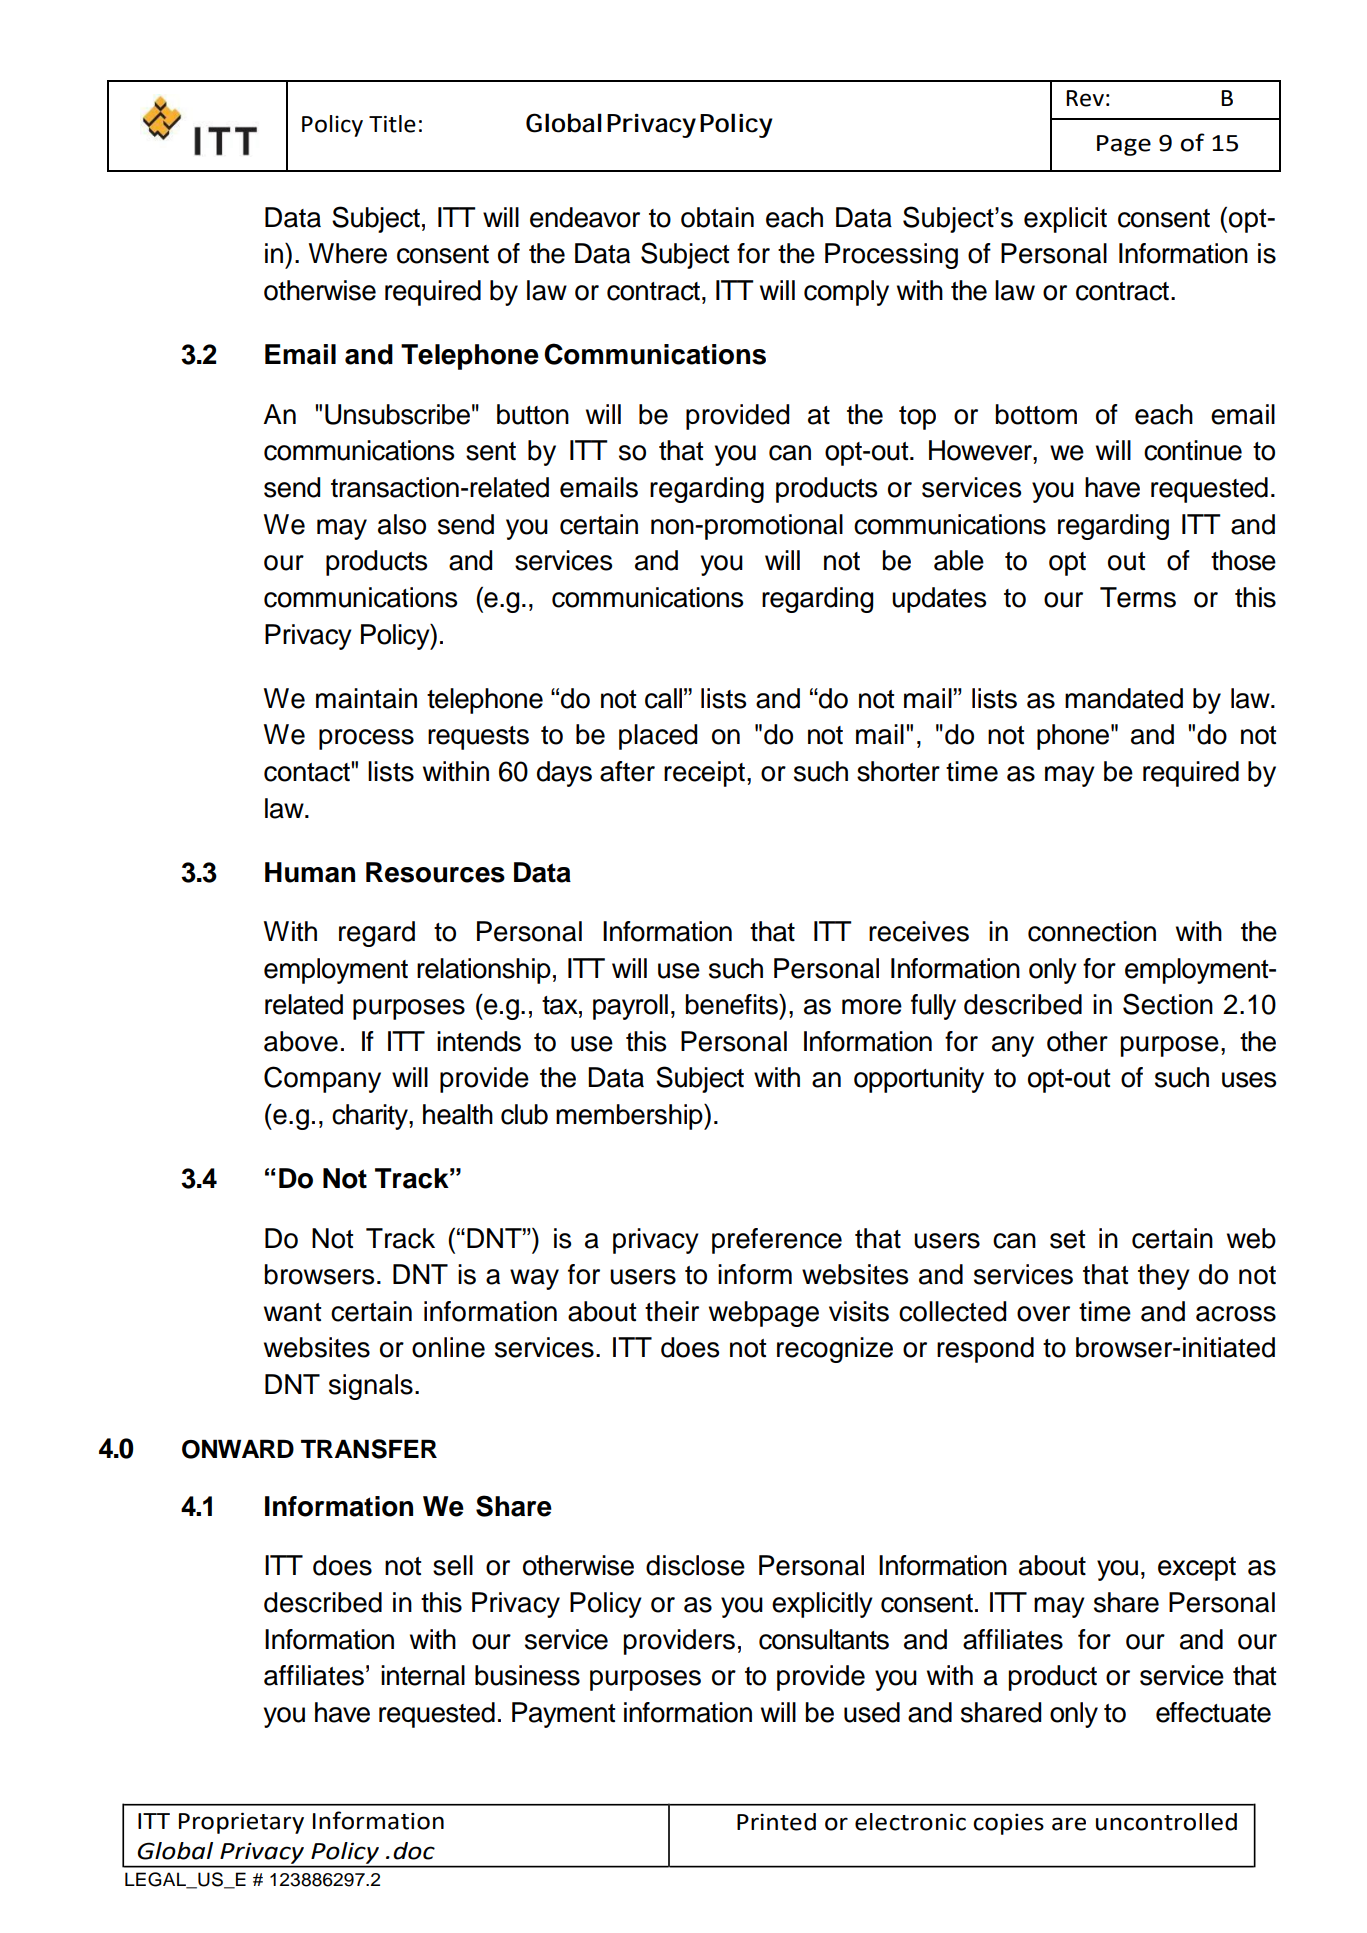 The image size is (1367, 1933). What do you see at coordinates (733, 1004) in the image?
I see `benefits` at bounding box center [733, 1004].
